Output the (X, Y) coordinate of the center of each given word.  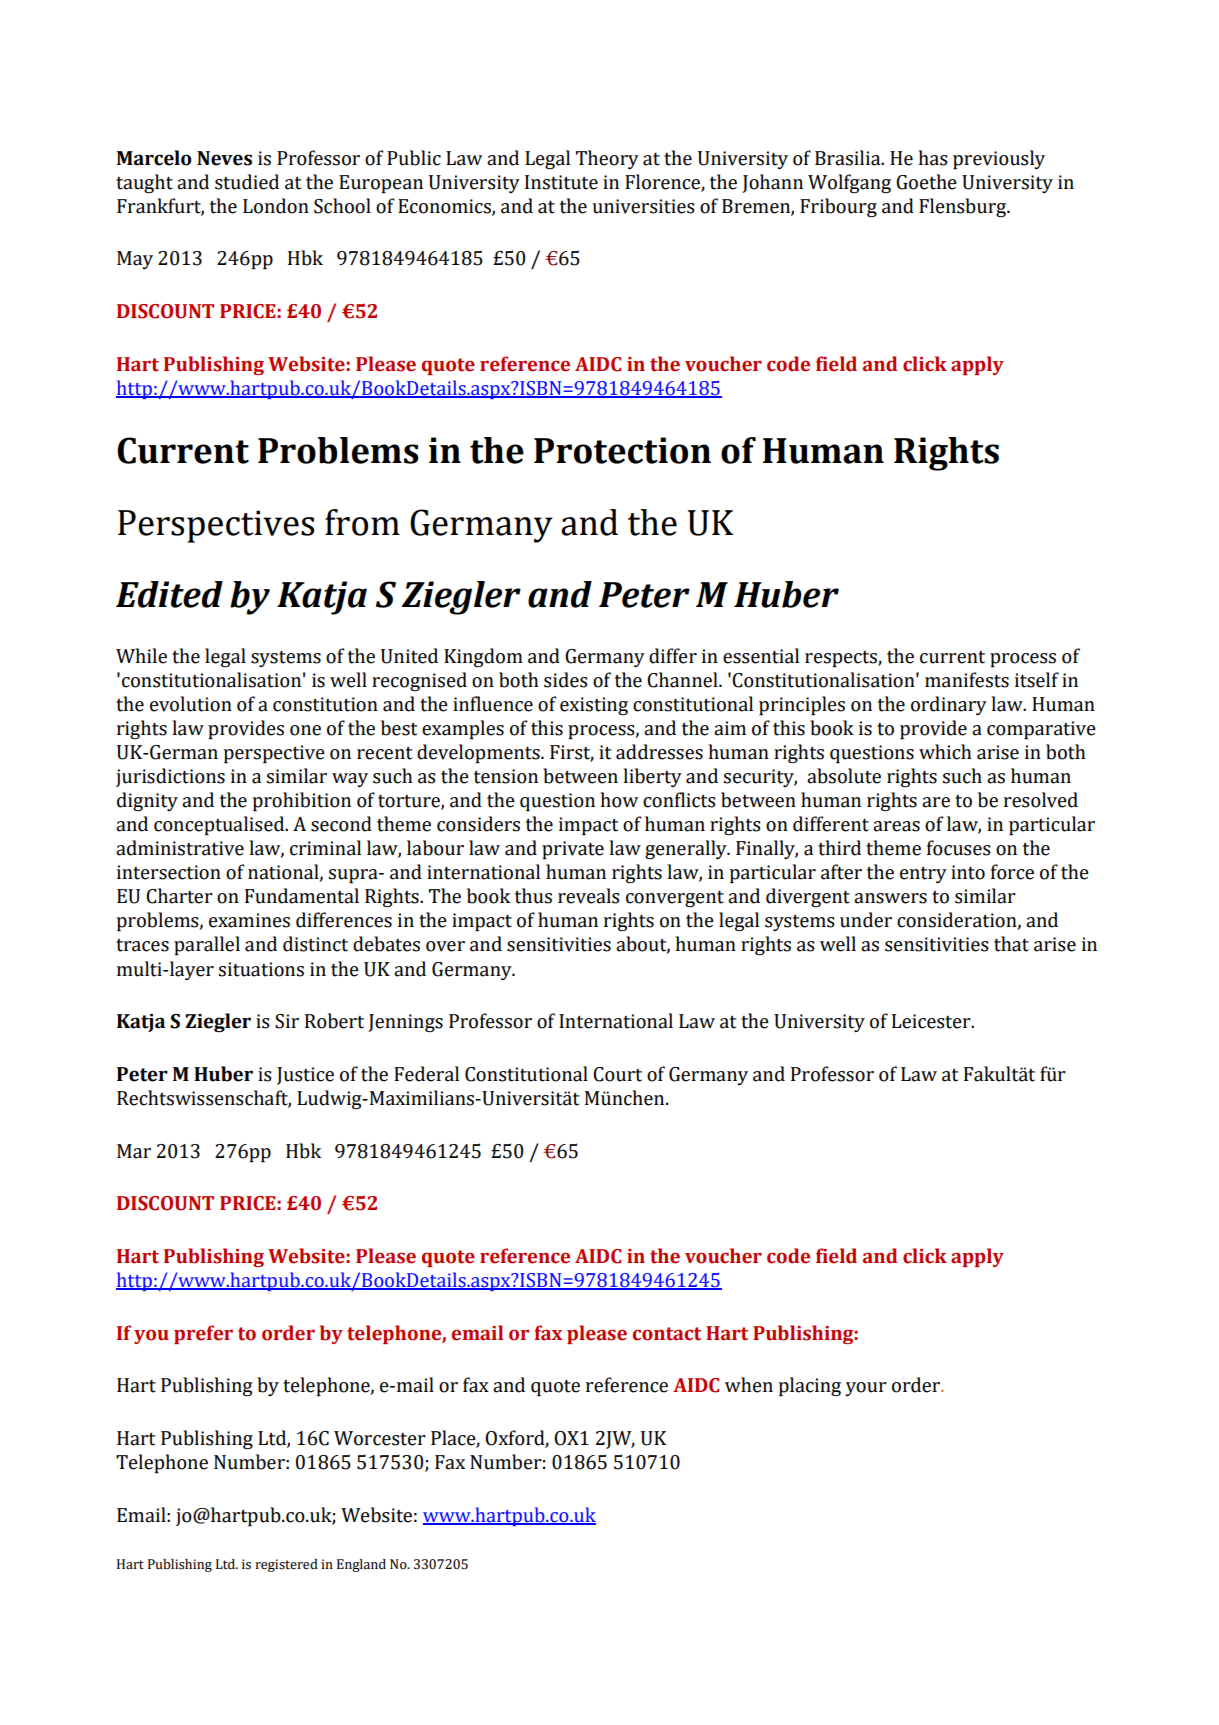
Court (617, 1074)
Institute (561, 182)
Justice (305, 1076)
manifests (967, 680)
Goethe (926, 182)
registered (286, 1565)
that (1011, 944)
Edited (169, 594)
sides (566, 680)
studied (247, 182)
